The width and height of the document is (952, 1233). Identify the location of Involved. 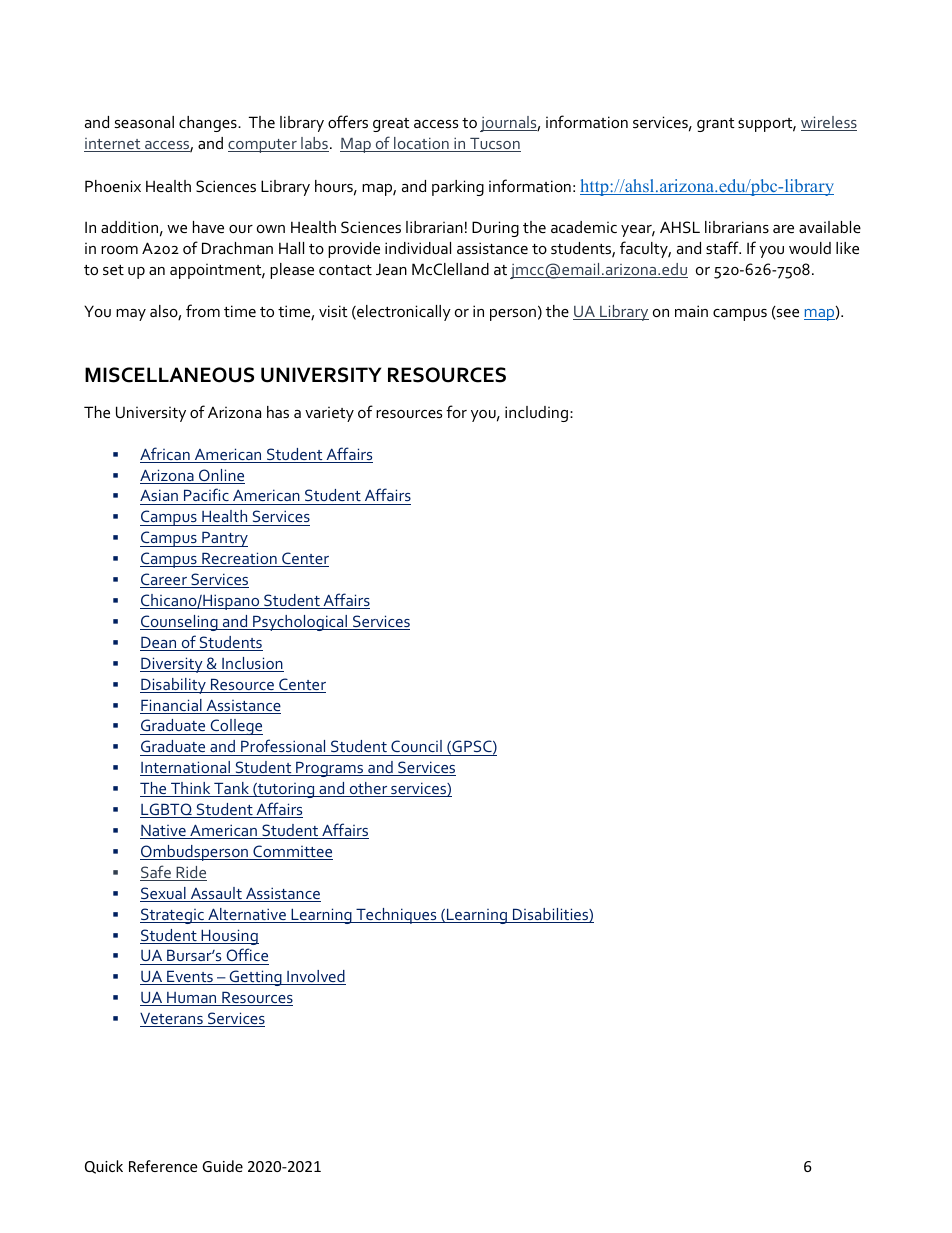
(315, 977).
